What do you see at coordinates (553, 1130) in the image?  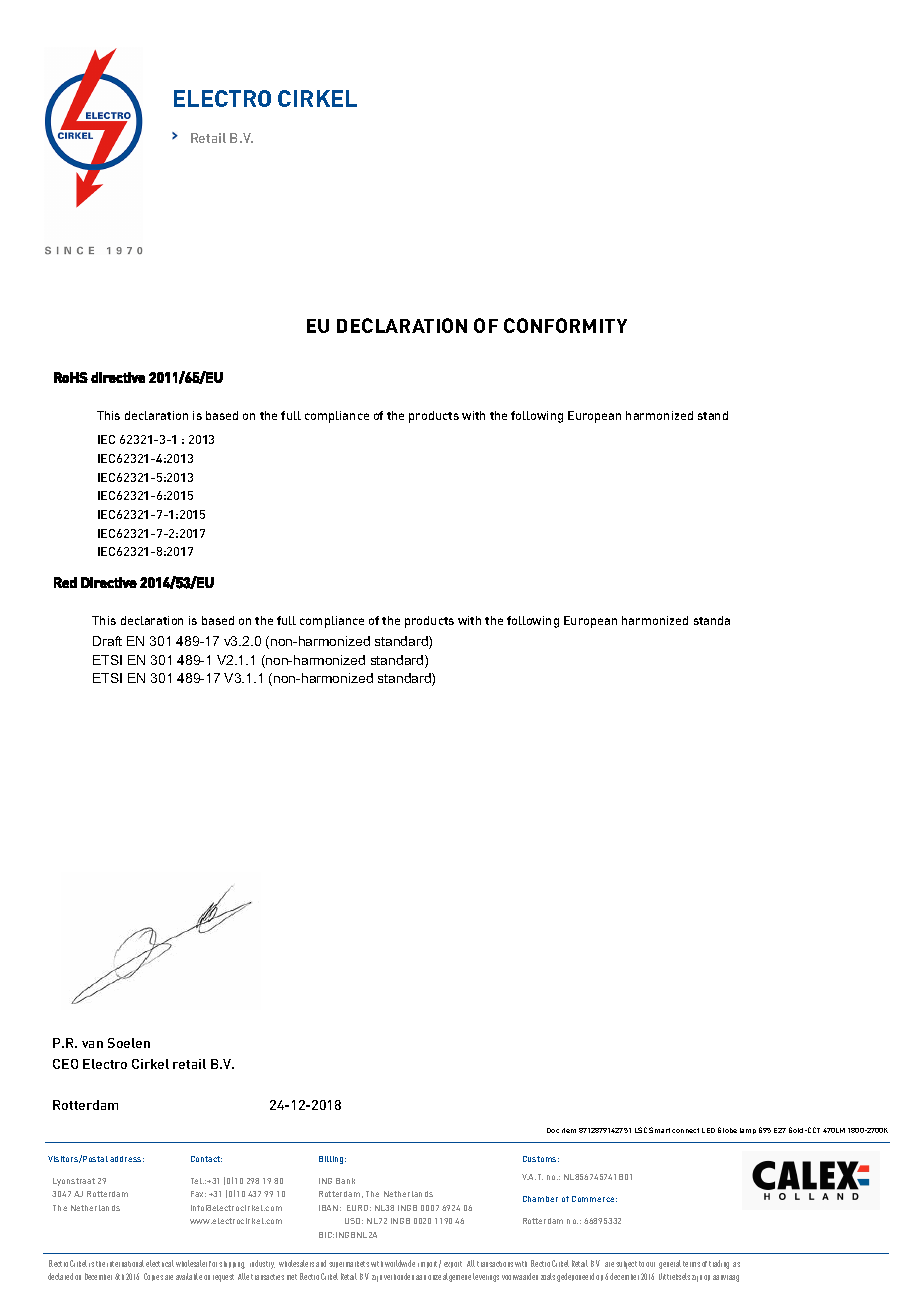 I see `Doc` at bounding box center [553, 1130].
